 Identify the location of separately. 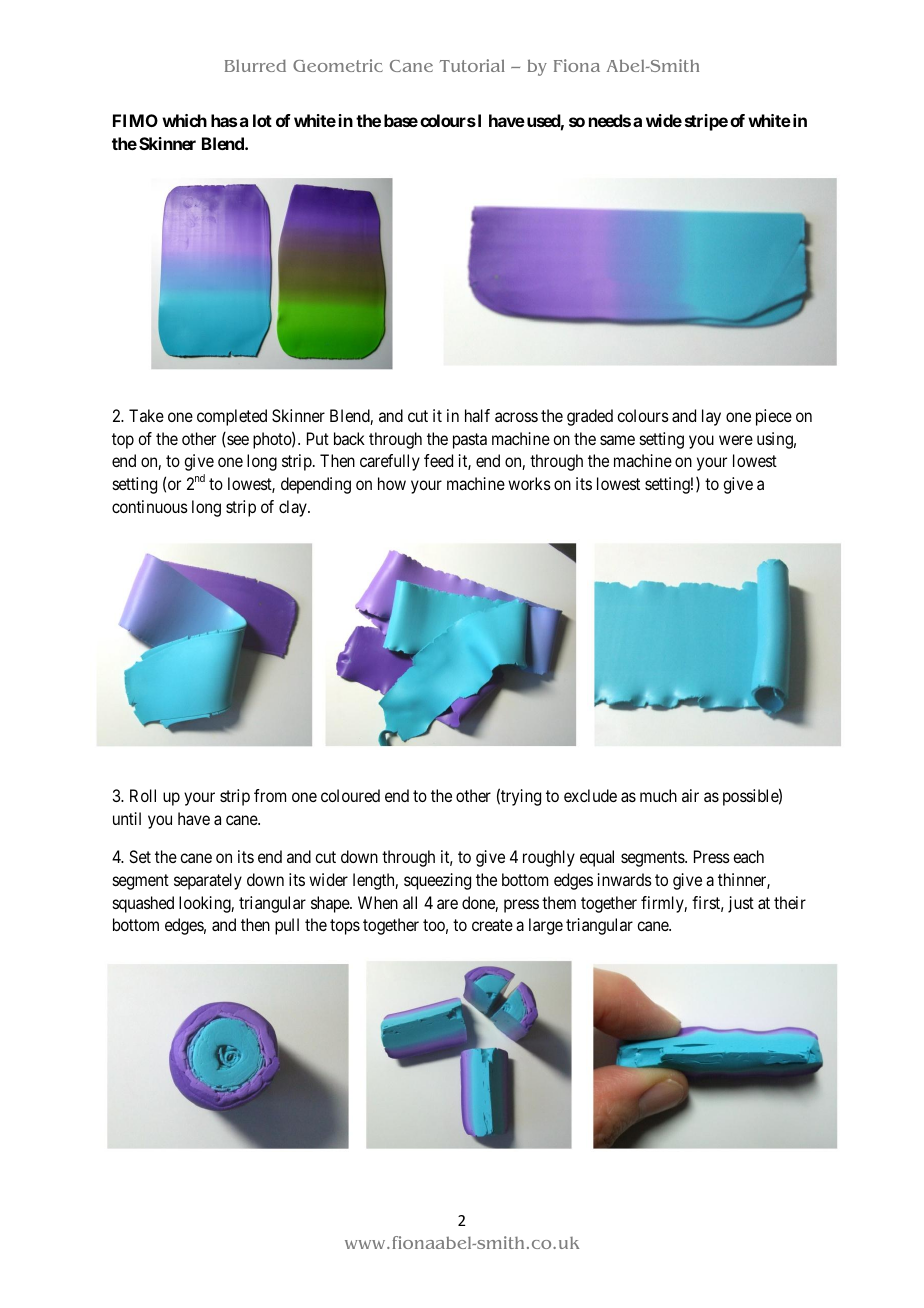
(208, 881).
